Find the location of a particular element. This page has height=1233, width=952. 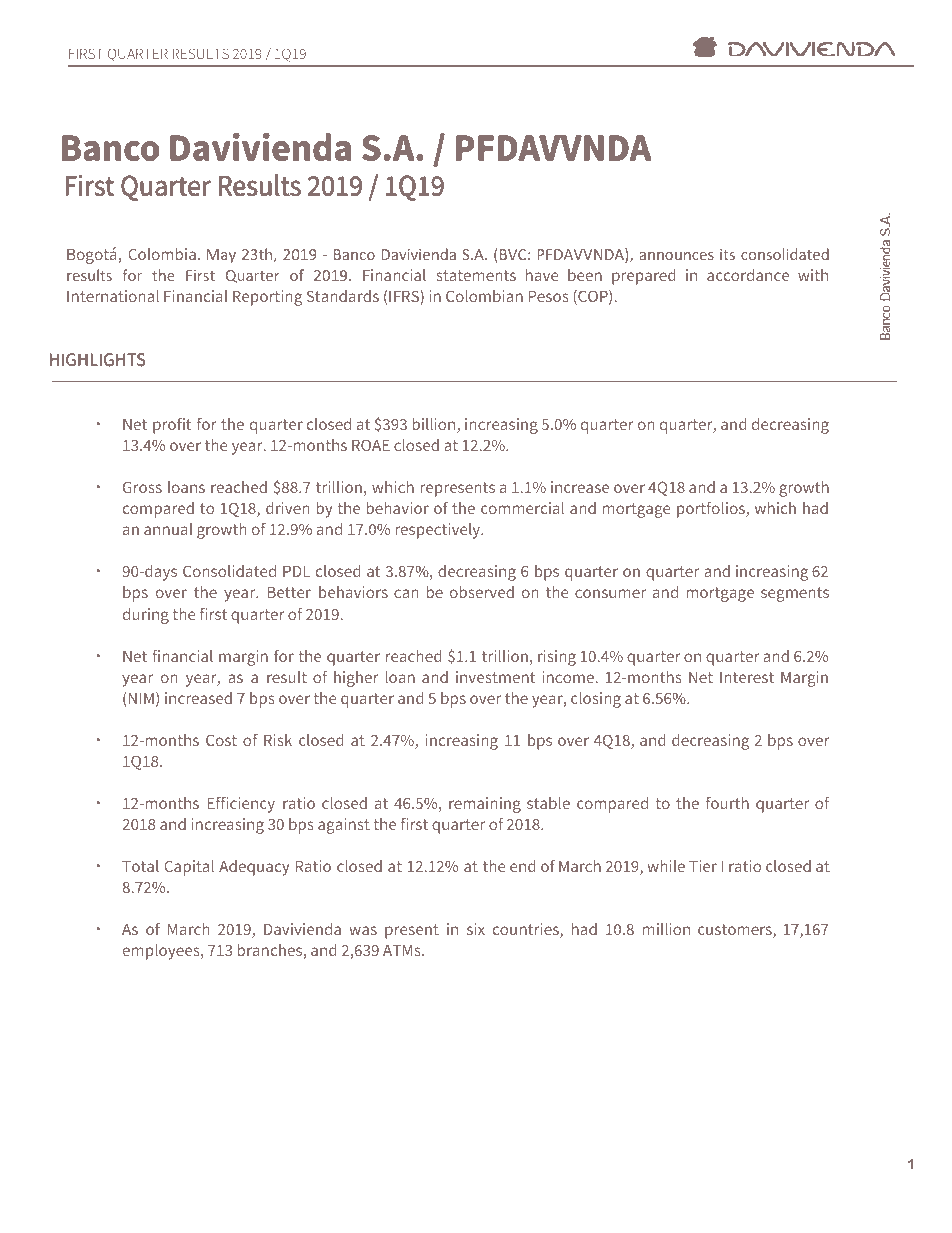

accordance is located at coordinates (748, 275).
